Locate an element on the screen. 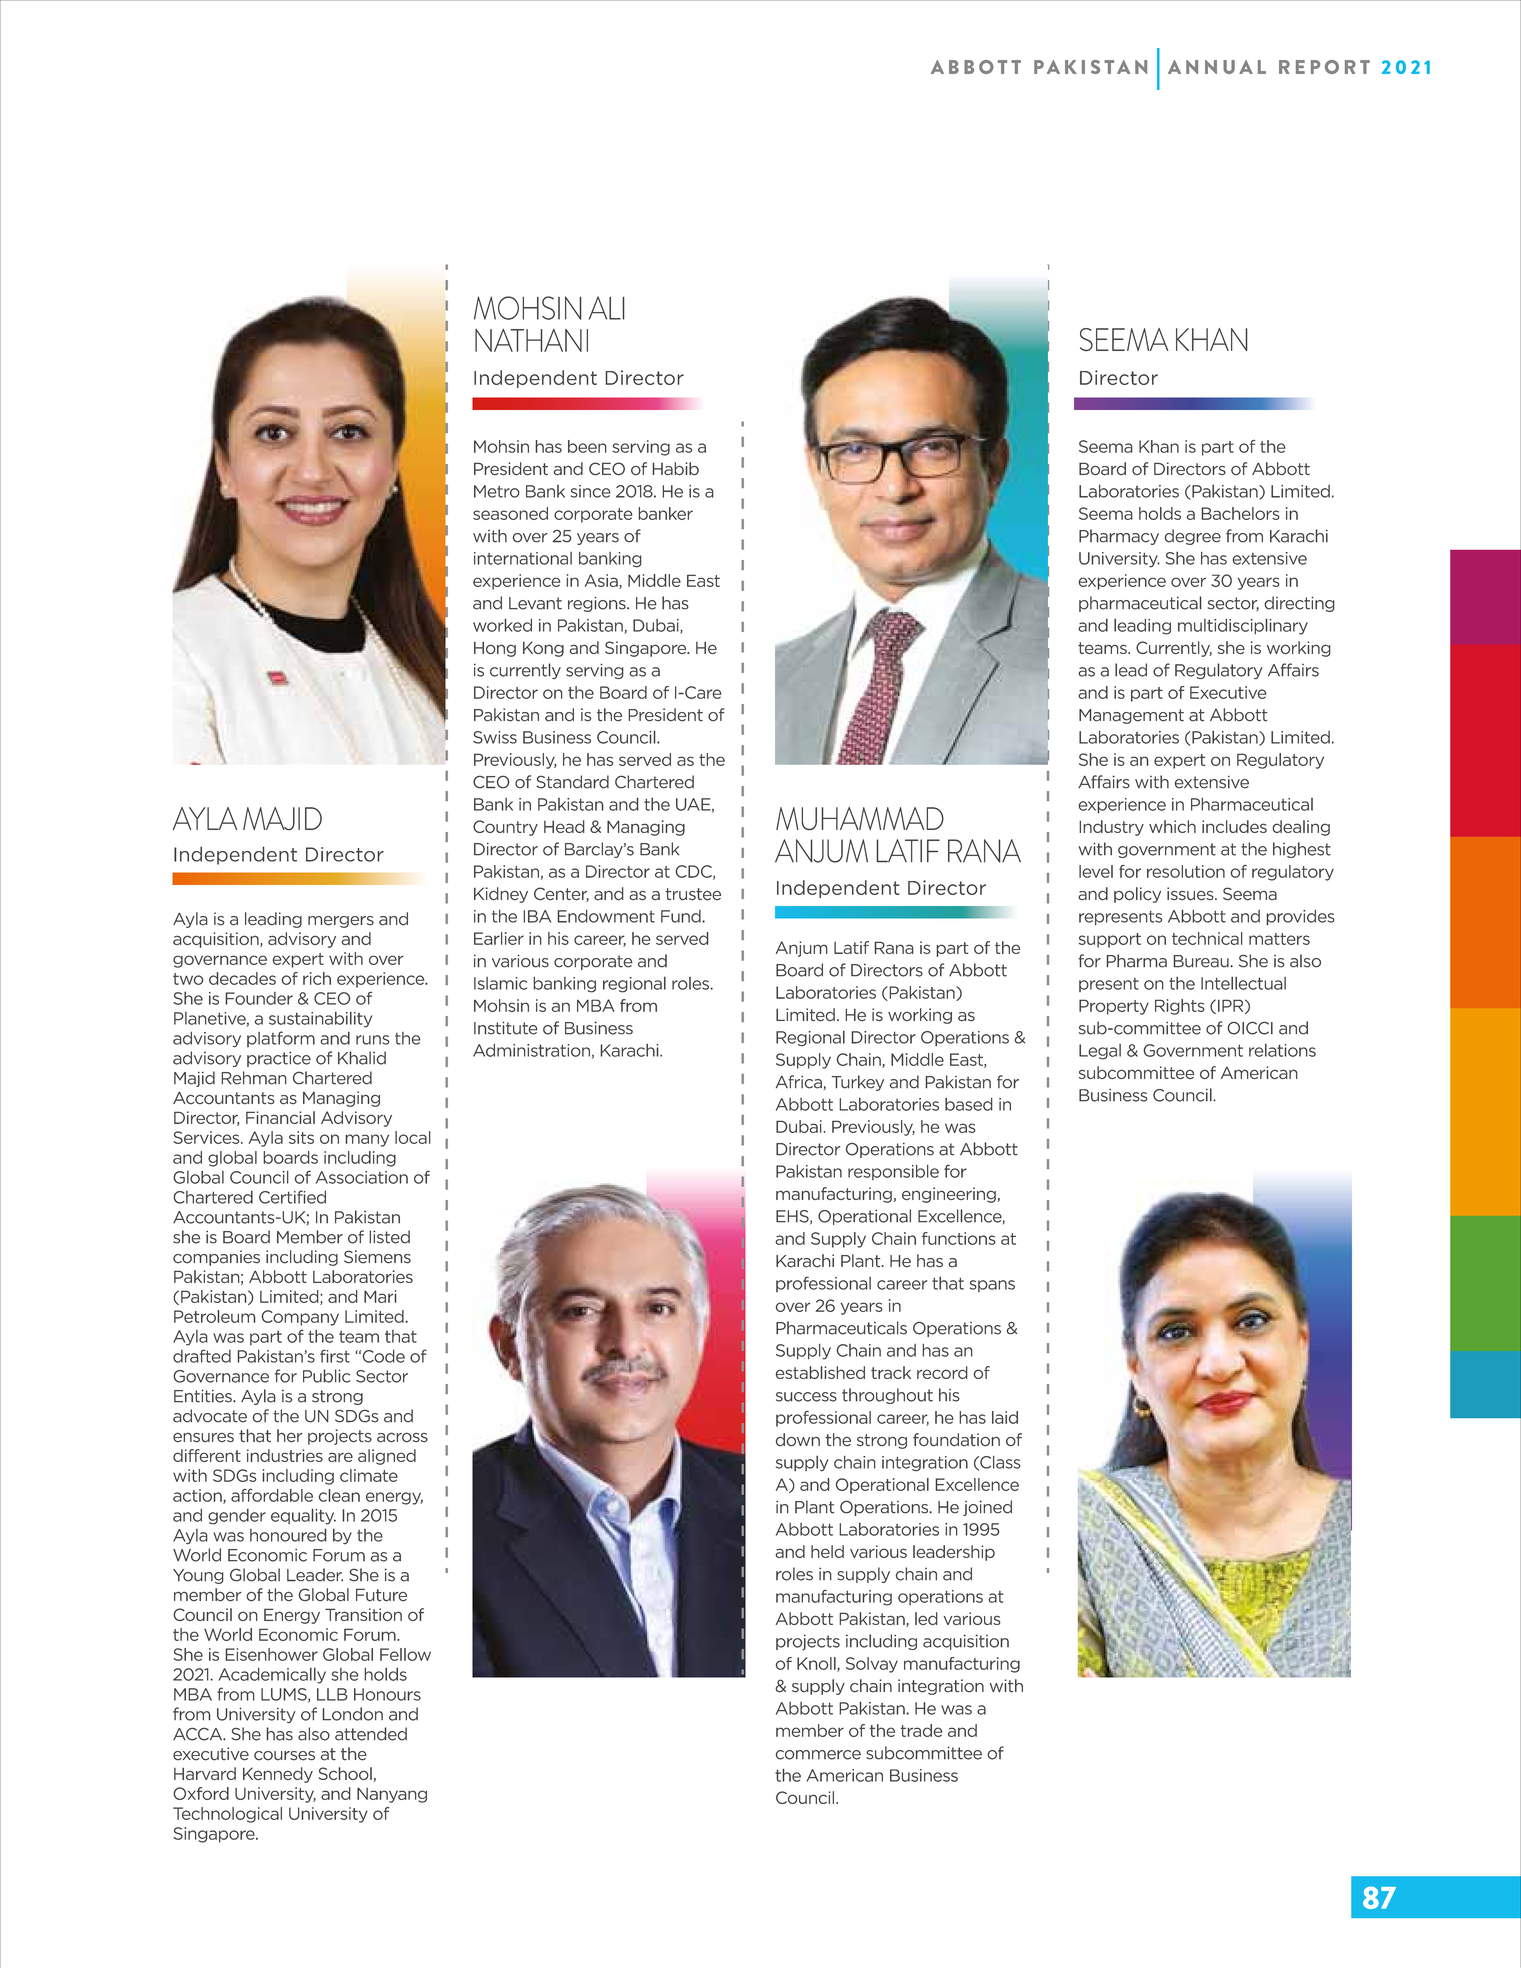 The height and width of the screenshot is (1968, 1521). sits is located at coordinates (301, 1137).
